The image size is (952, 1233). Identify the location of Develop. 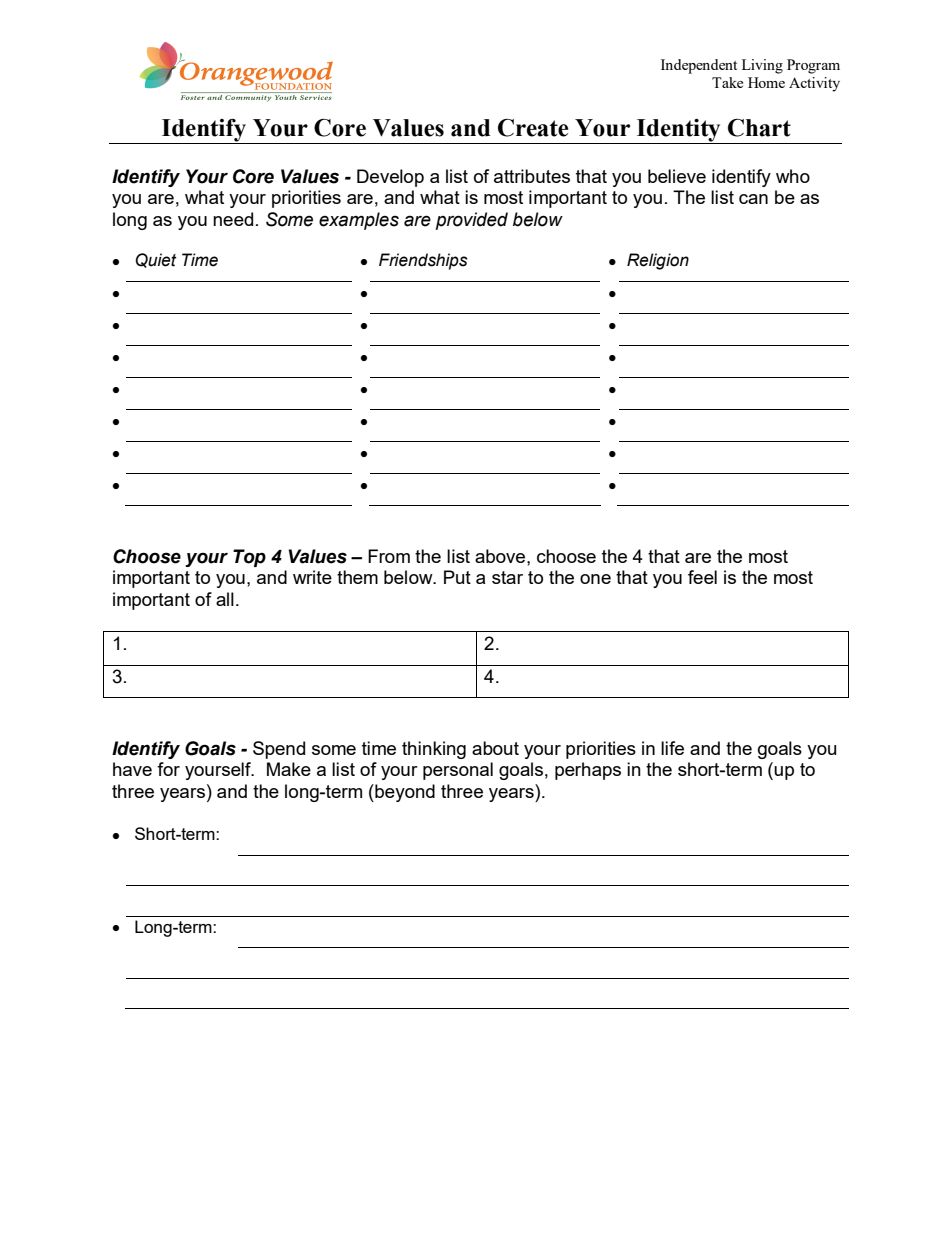
(390, 178).
